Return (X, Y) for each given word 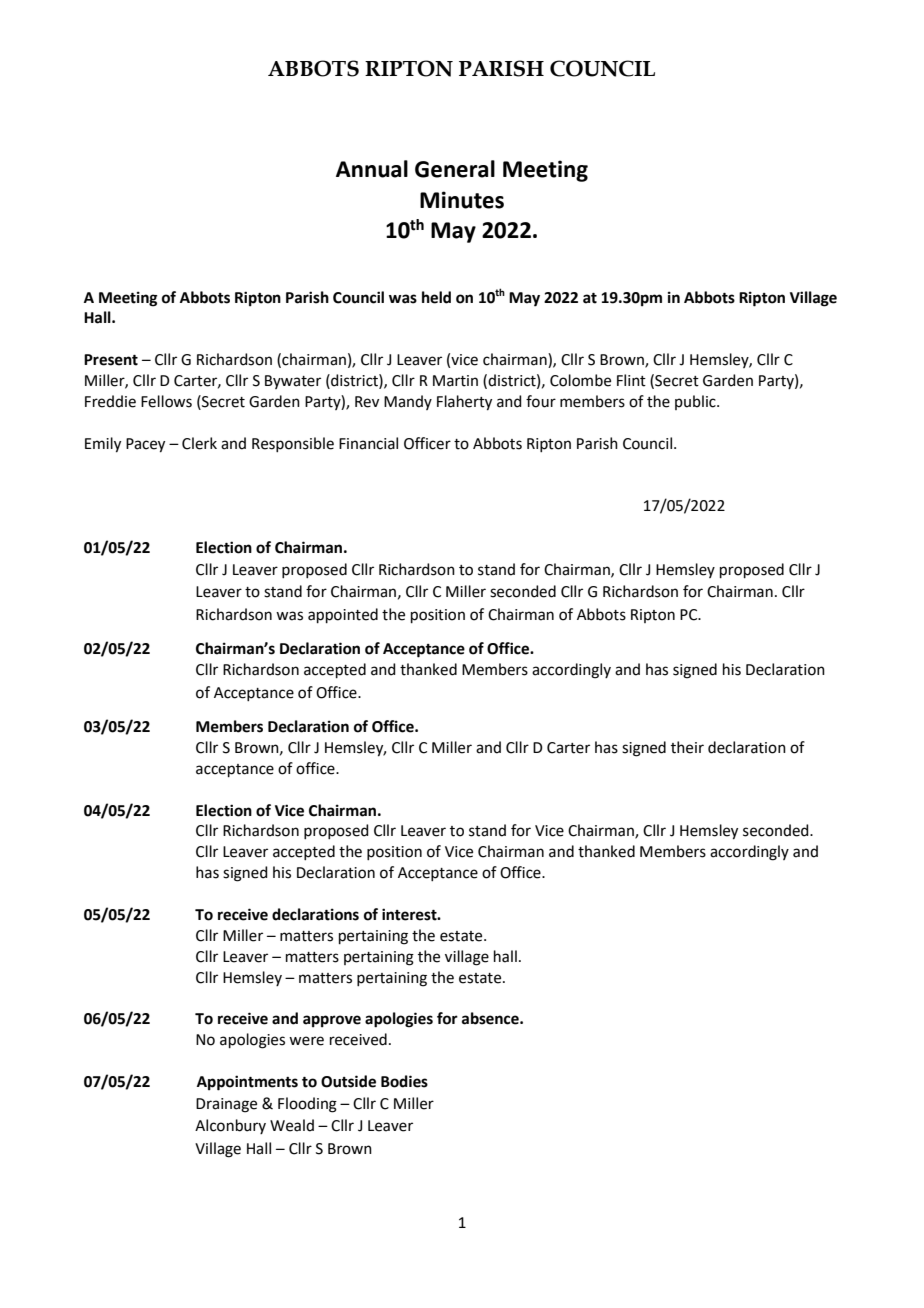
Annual (372, 169)
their (687, 747)
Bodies (404, 1081)
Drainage (226, 1105)
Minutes (462, 200)
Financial (368, 443)
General (455, 169)
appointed (343, 615)
